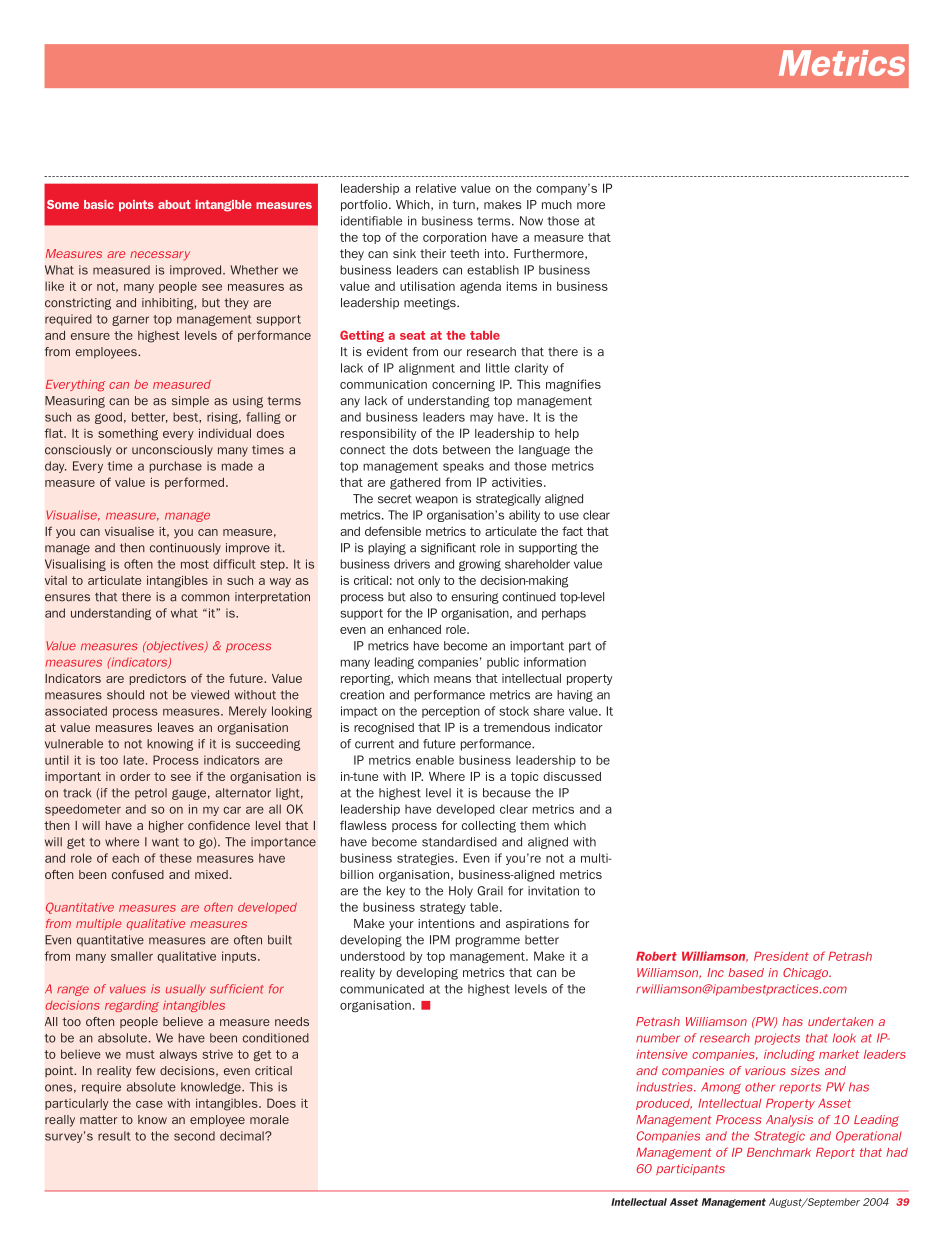 The image size is (952, 1234). I want to click on turn, so click(464, 204).
